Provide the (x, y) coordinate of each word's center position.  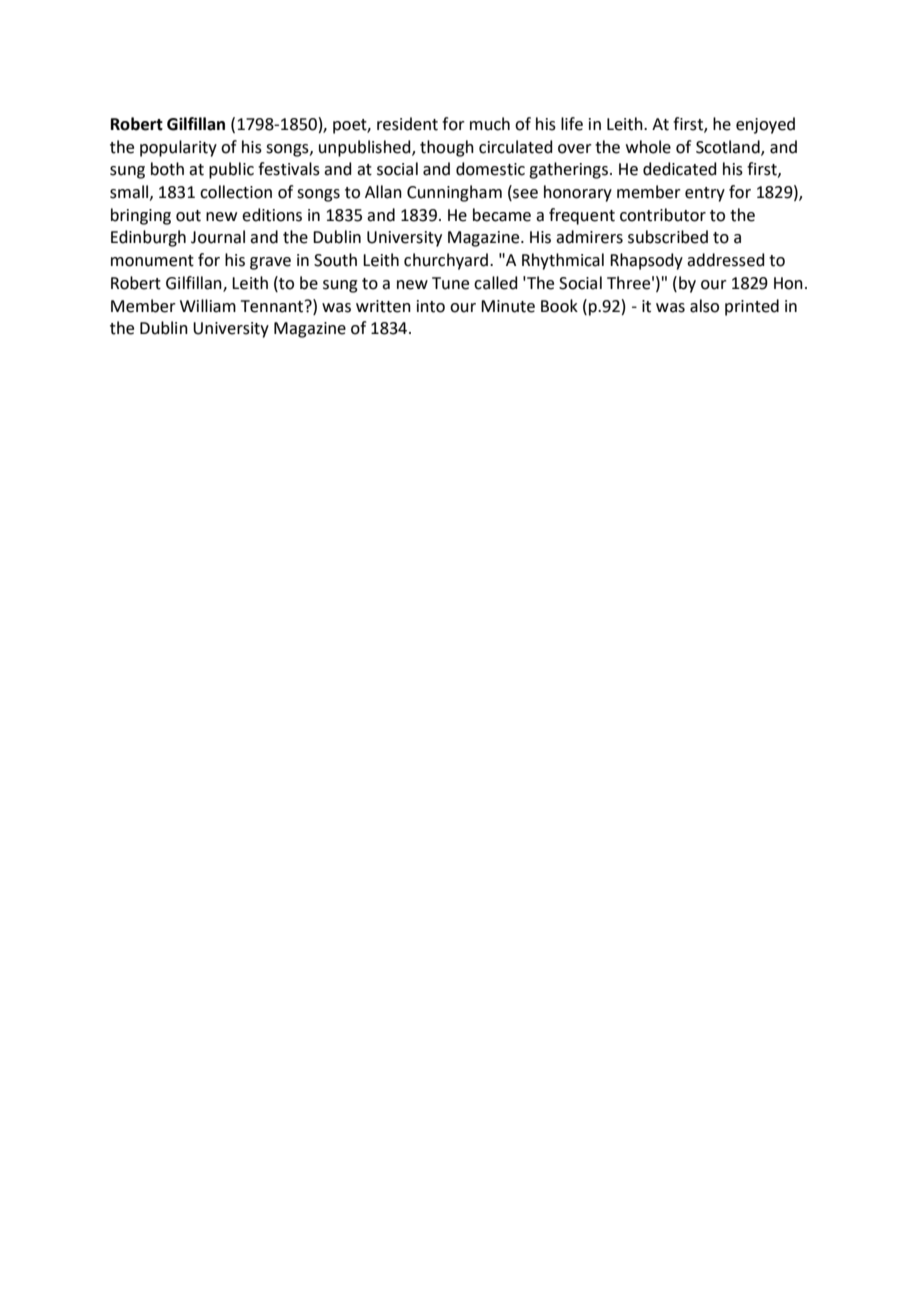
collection (236, 192)
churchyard (446, 261)
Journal (218, 237)
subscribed (668, 237)
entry (705, 194)
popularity (178, 148)
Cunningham (454, 193)
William (208, 306)
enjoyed (765, 125)
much (490, 124)
